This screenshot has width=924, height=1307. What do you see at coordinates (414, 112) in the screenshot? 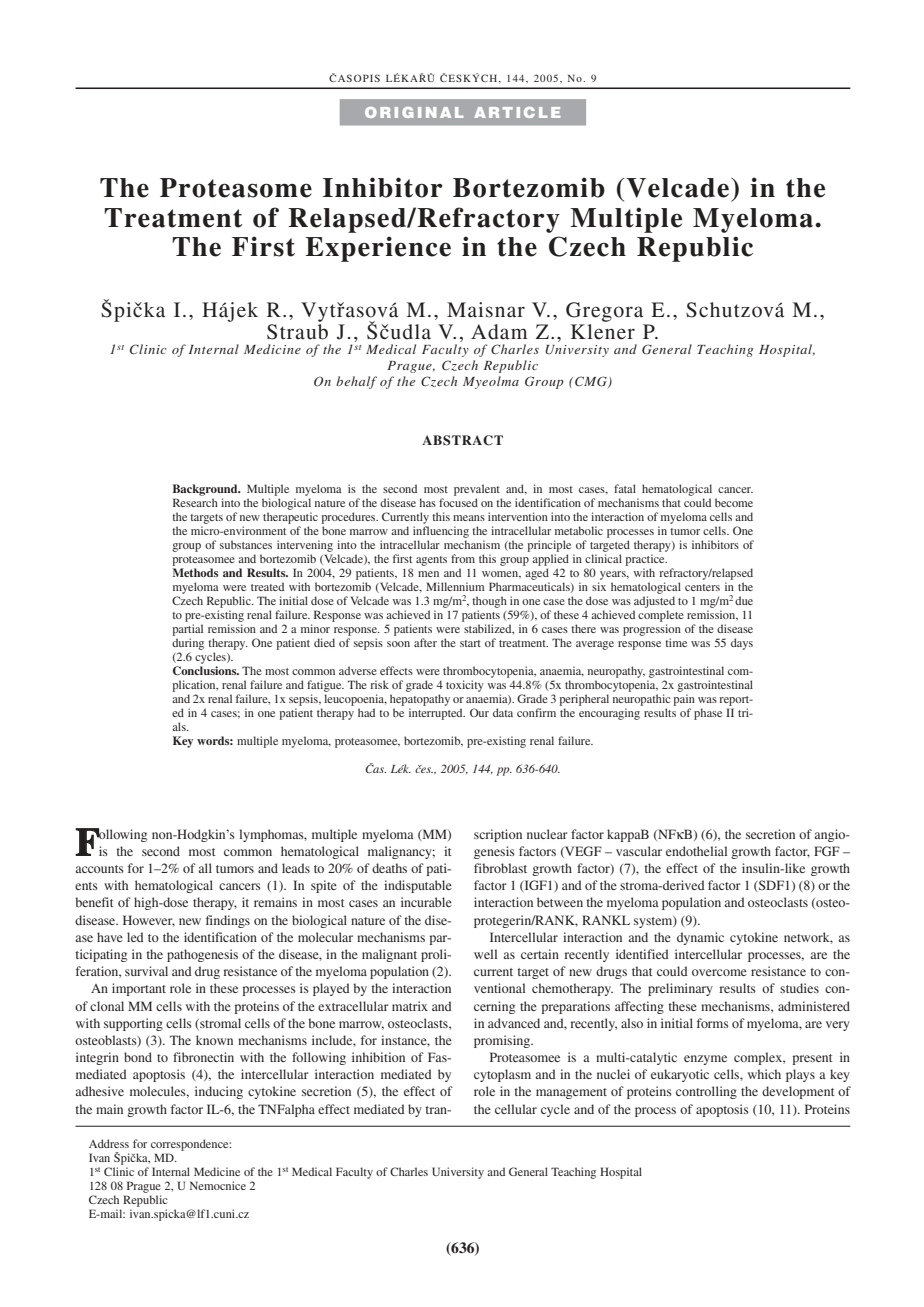
I see `ORIGINAL` at bounding box center [414, 112].
